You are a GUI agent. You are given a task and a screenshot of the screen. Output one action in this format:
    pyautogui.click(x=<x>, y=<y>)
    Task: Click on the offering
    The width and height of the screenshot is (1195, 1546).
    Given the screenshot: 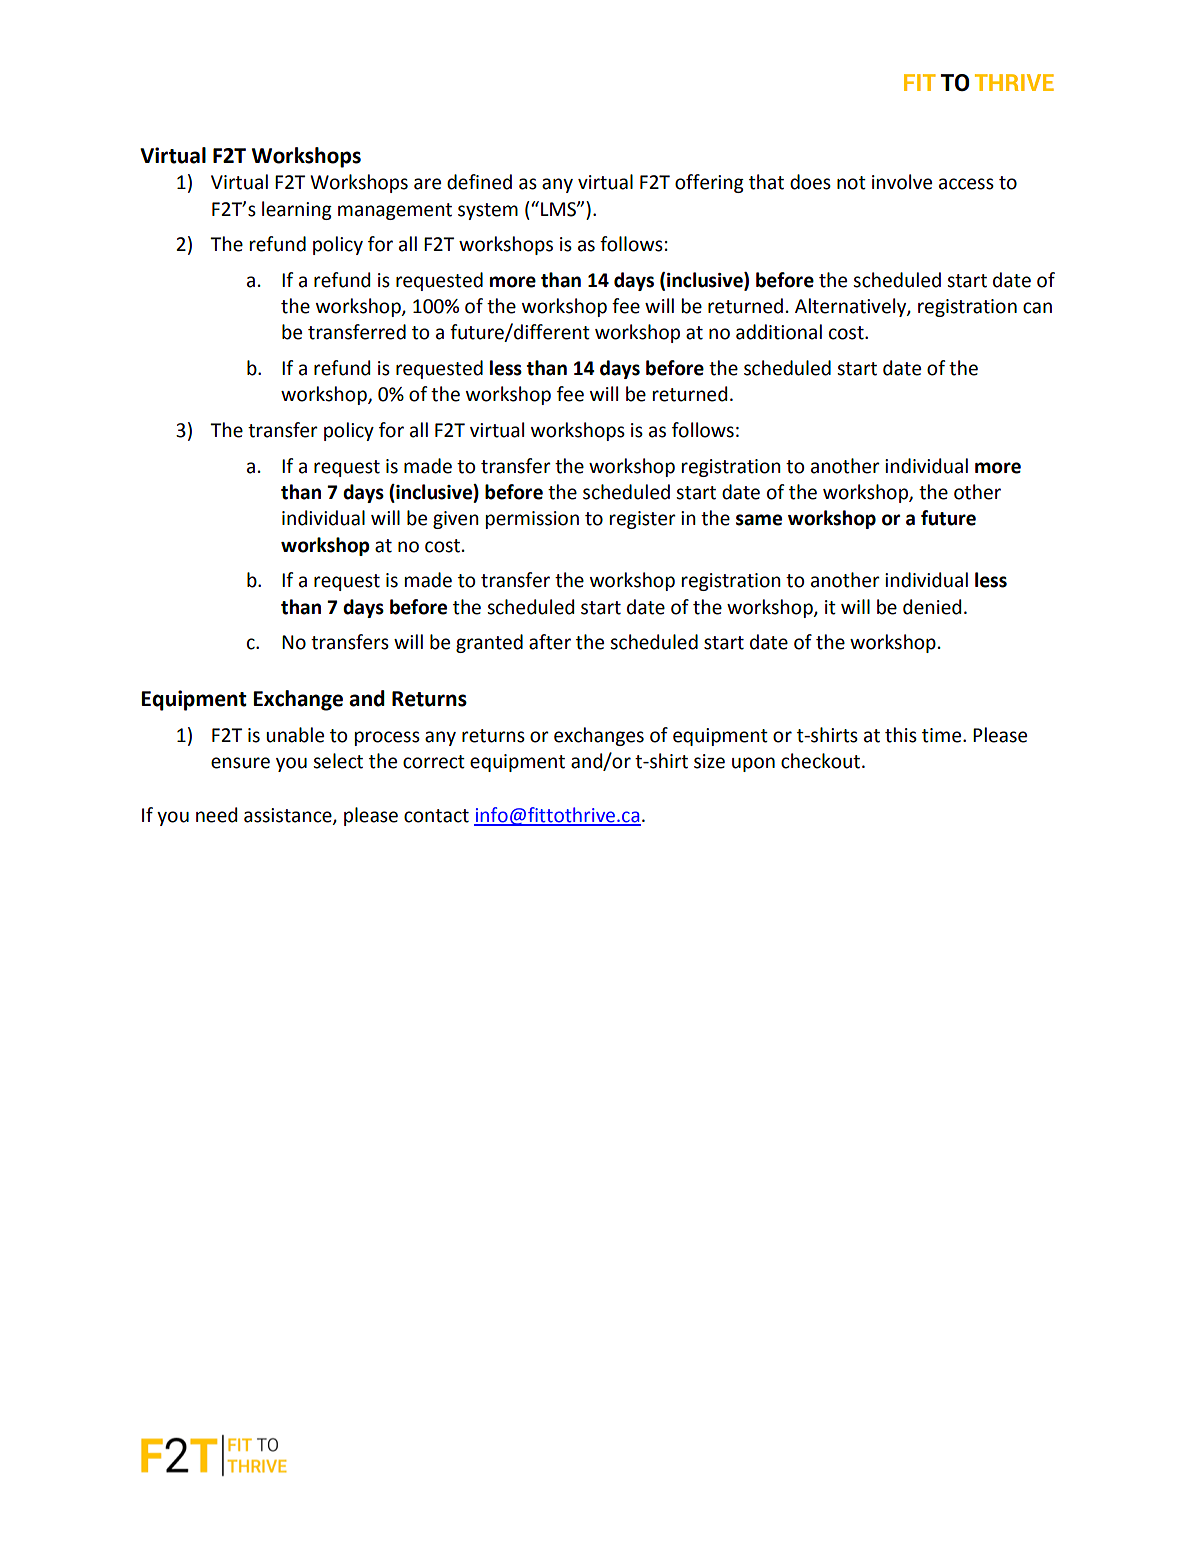 What is the action you would take?
    pyautogui.click(x=709, y=183)
